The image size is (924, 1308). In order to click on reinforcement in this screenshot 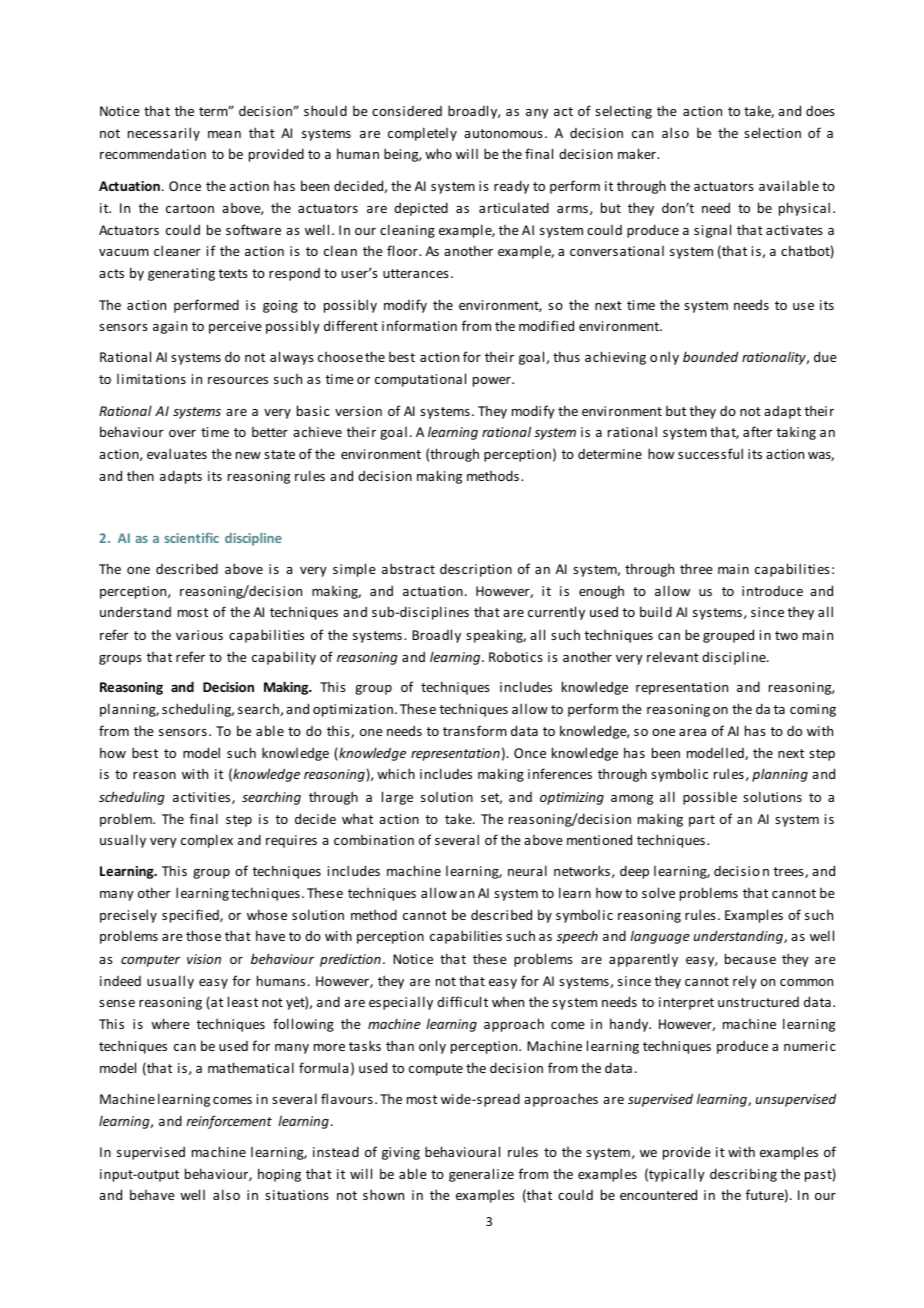, I will do `click(229, 1122)`.
